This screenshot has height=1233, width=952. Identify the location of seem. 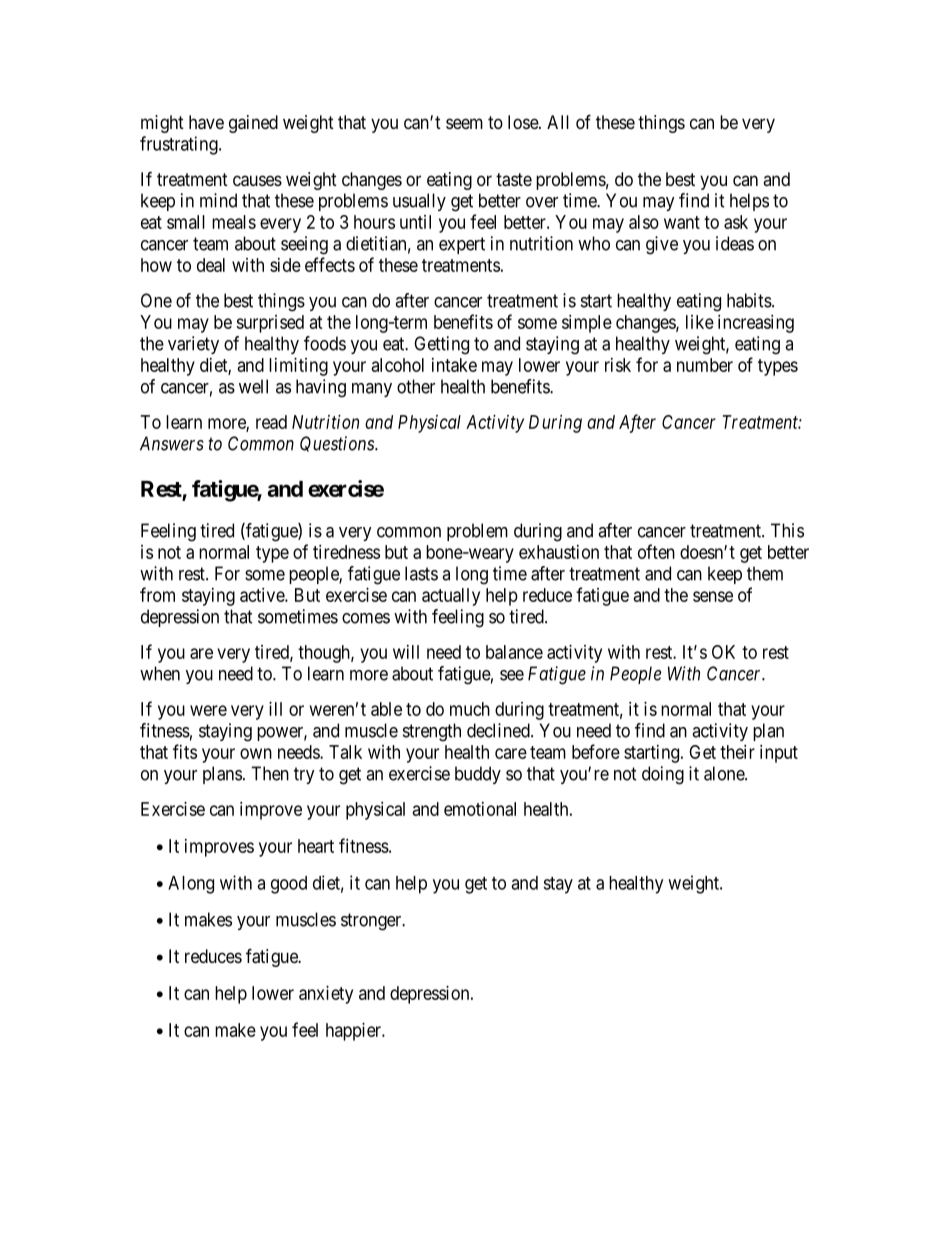
(464, 123).
